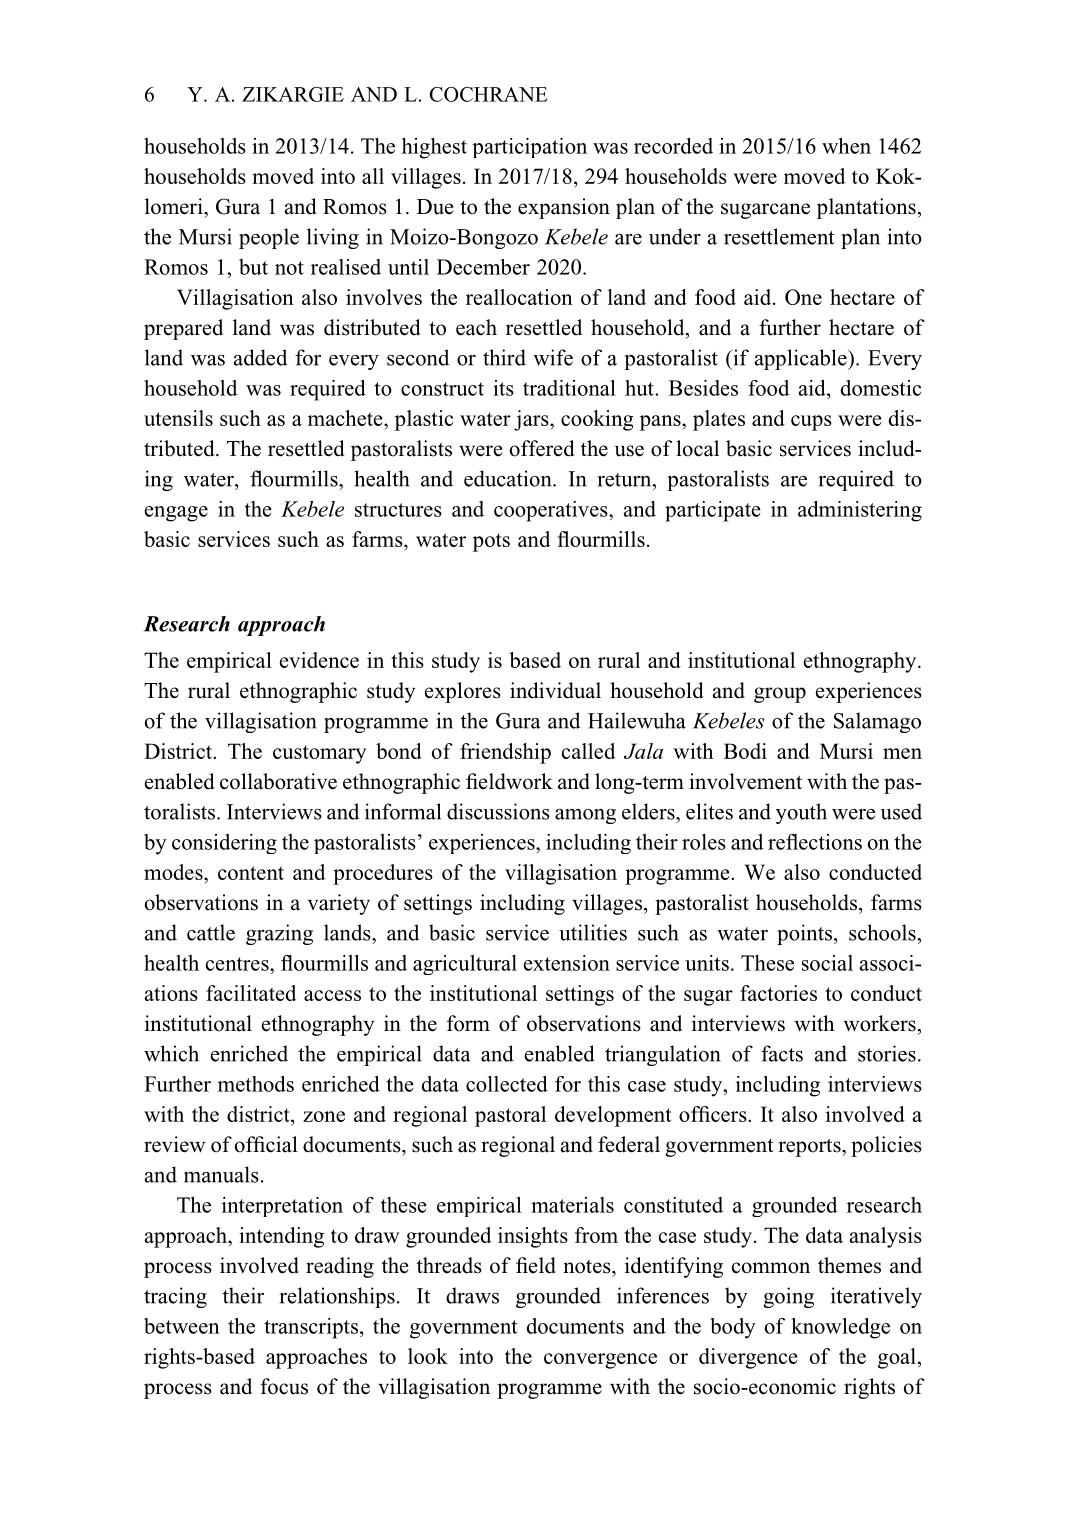 The width and height of the image is (1066, 1519). Describe the element at coordinates (827, 963) in the image. I see `social` at that location.
